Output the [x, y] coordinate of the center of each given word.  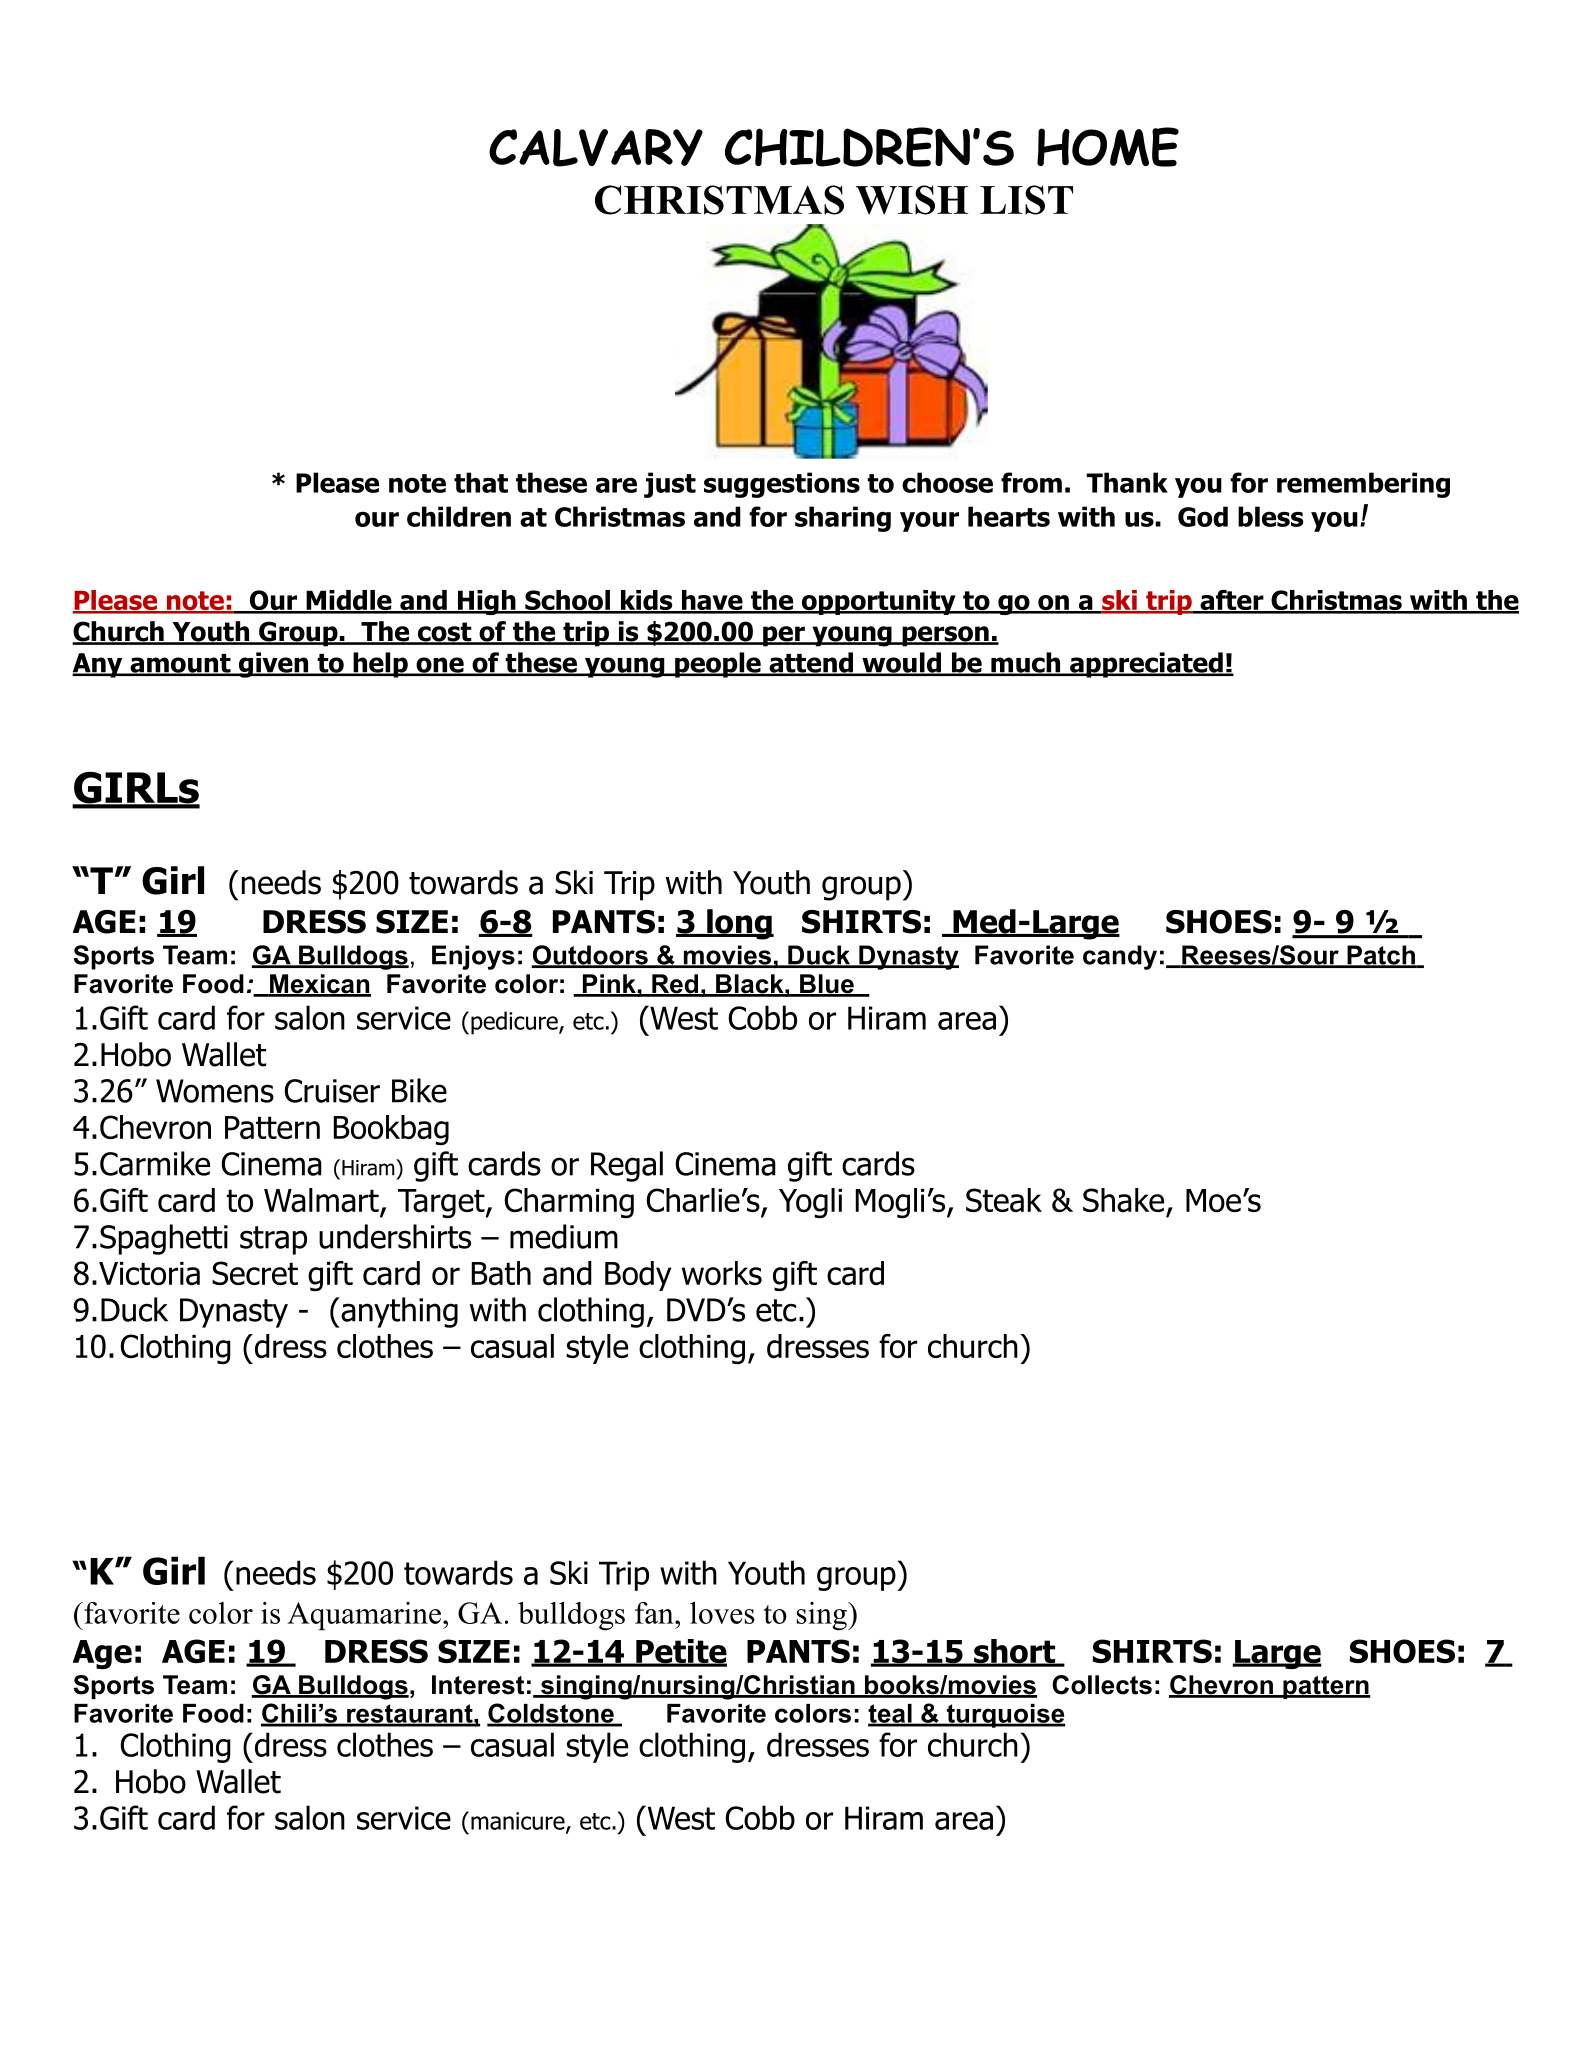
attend [811, 663]
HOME [1108, 147]
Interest [478, 1685]
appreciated [1146, 665]
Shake [1123, 1200]
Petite [680, 1652]
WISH [912, 200]
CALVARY [596, 148]
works [722, 1273]
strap [273, 1240]
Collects [1102, 1685]
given [273, 665]
